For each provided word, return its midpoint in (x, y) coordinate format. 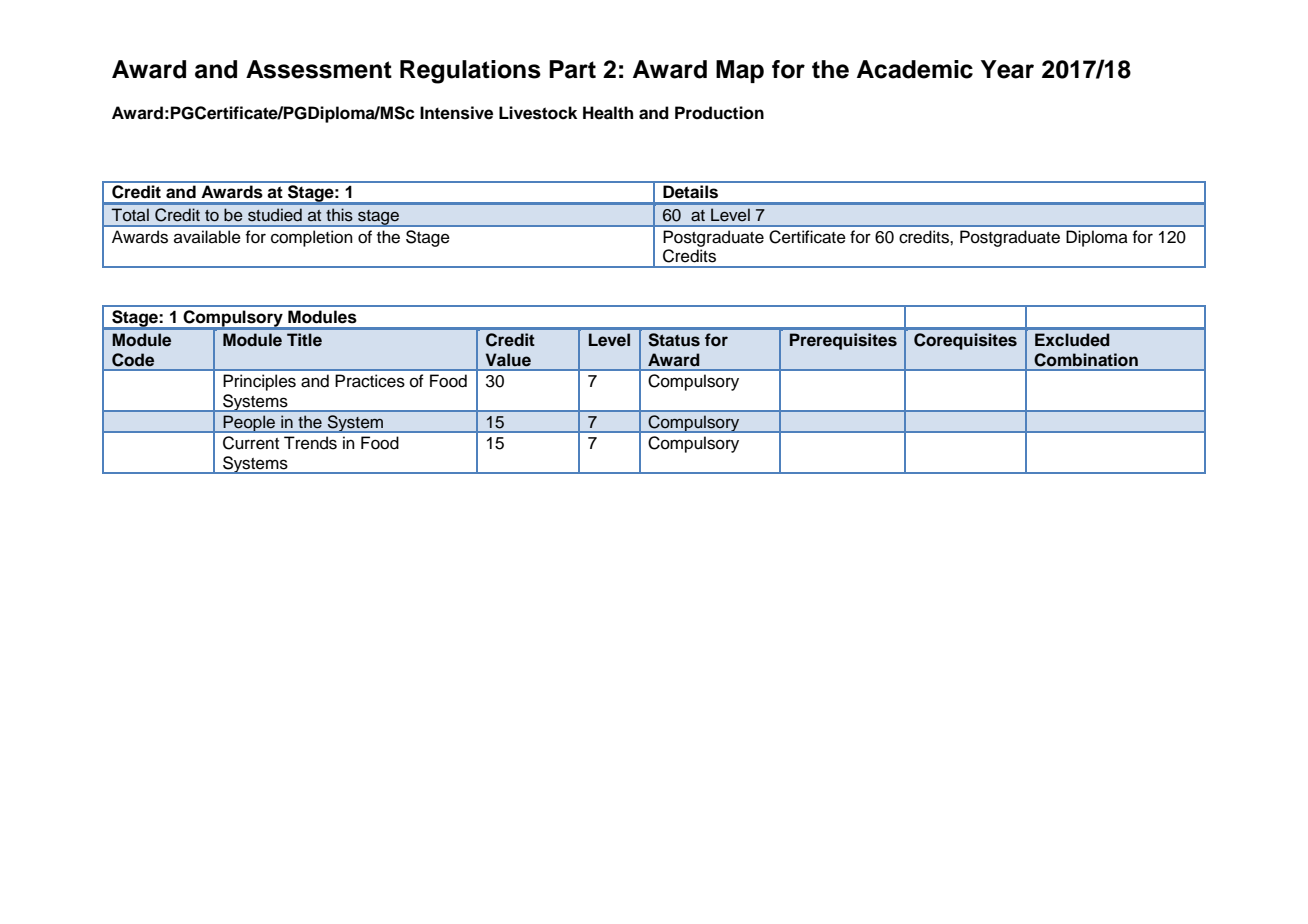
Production (719, 113)
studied (275, 215)
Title (304, 340)
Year (1007, 69)
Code (133, 360)
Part (572, 69)
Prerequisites (843, 341)
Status (674, 340)
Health (608, 113)
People (249, 424)
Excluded (1072, 340)
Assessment (319, 69)
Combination (1086, 360)
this (339, 215)
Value (508, 360)
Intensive (456, 113)
